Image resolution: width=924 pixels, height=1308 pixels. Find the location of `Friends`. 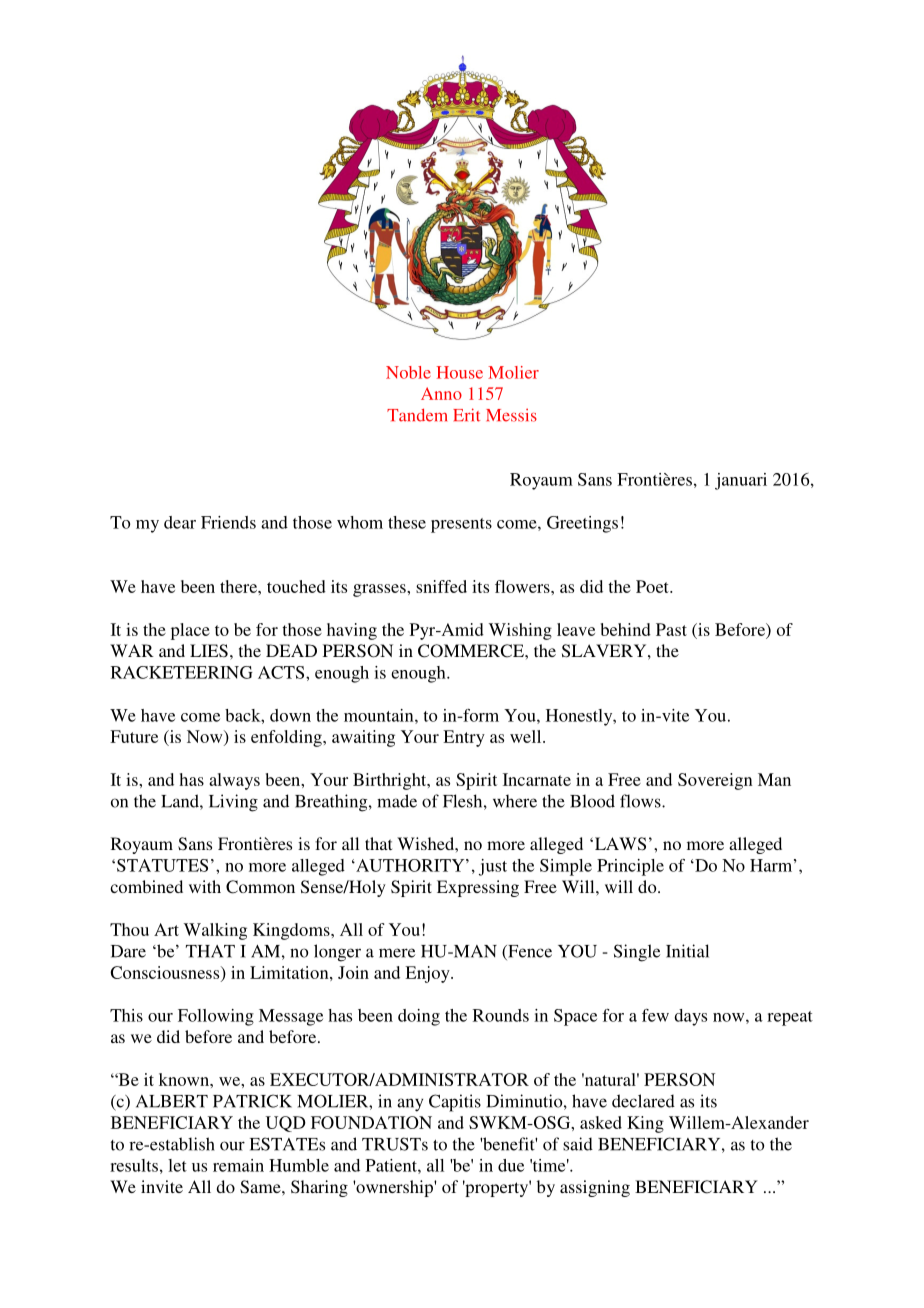

Friends is located at coordinates (228, 522).
